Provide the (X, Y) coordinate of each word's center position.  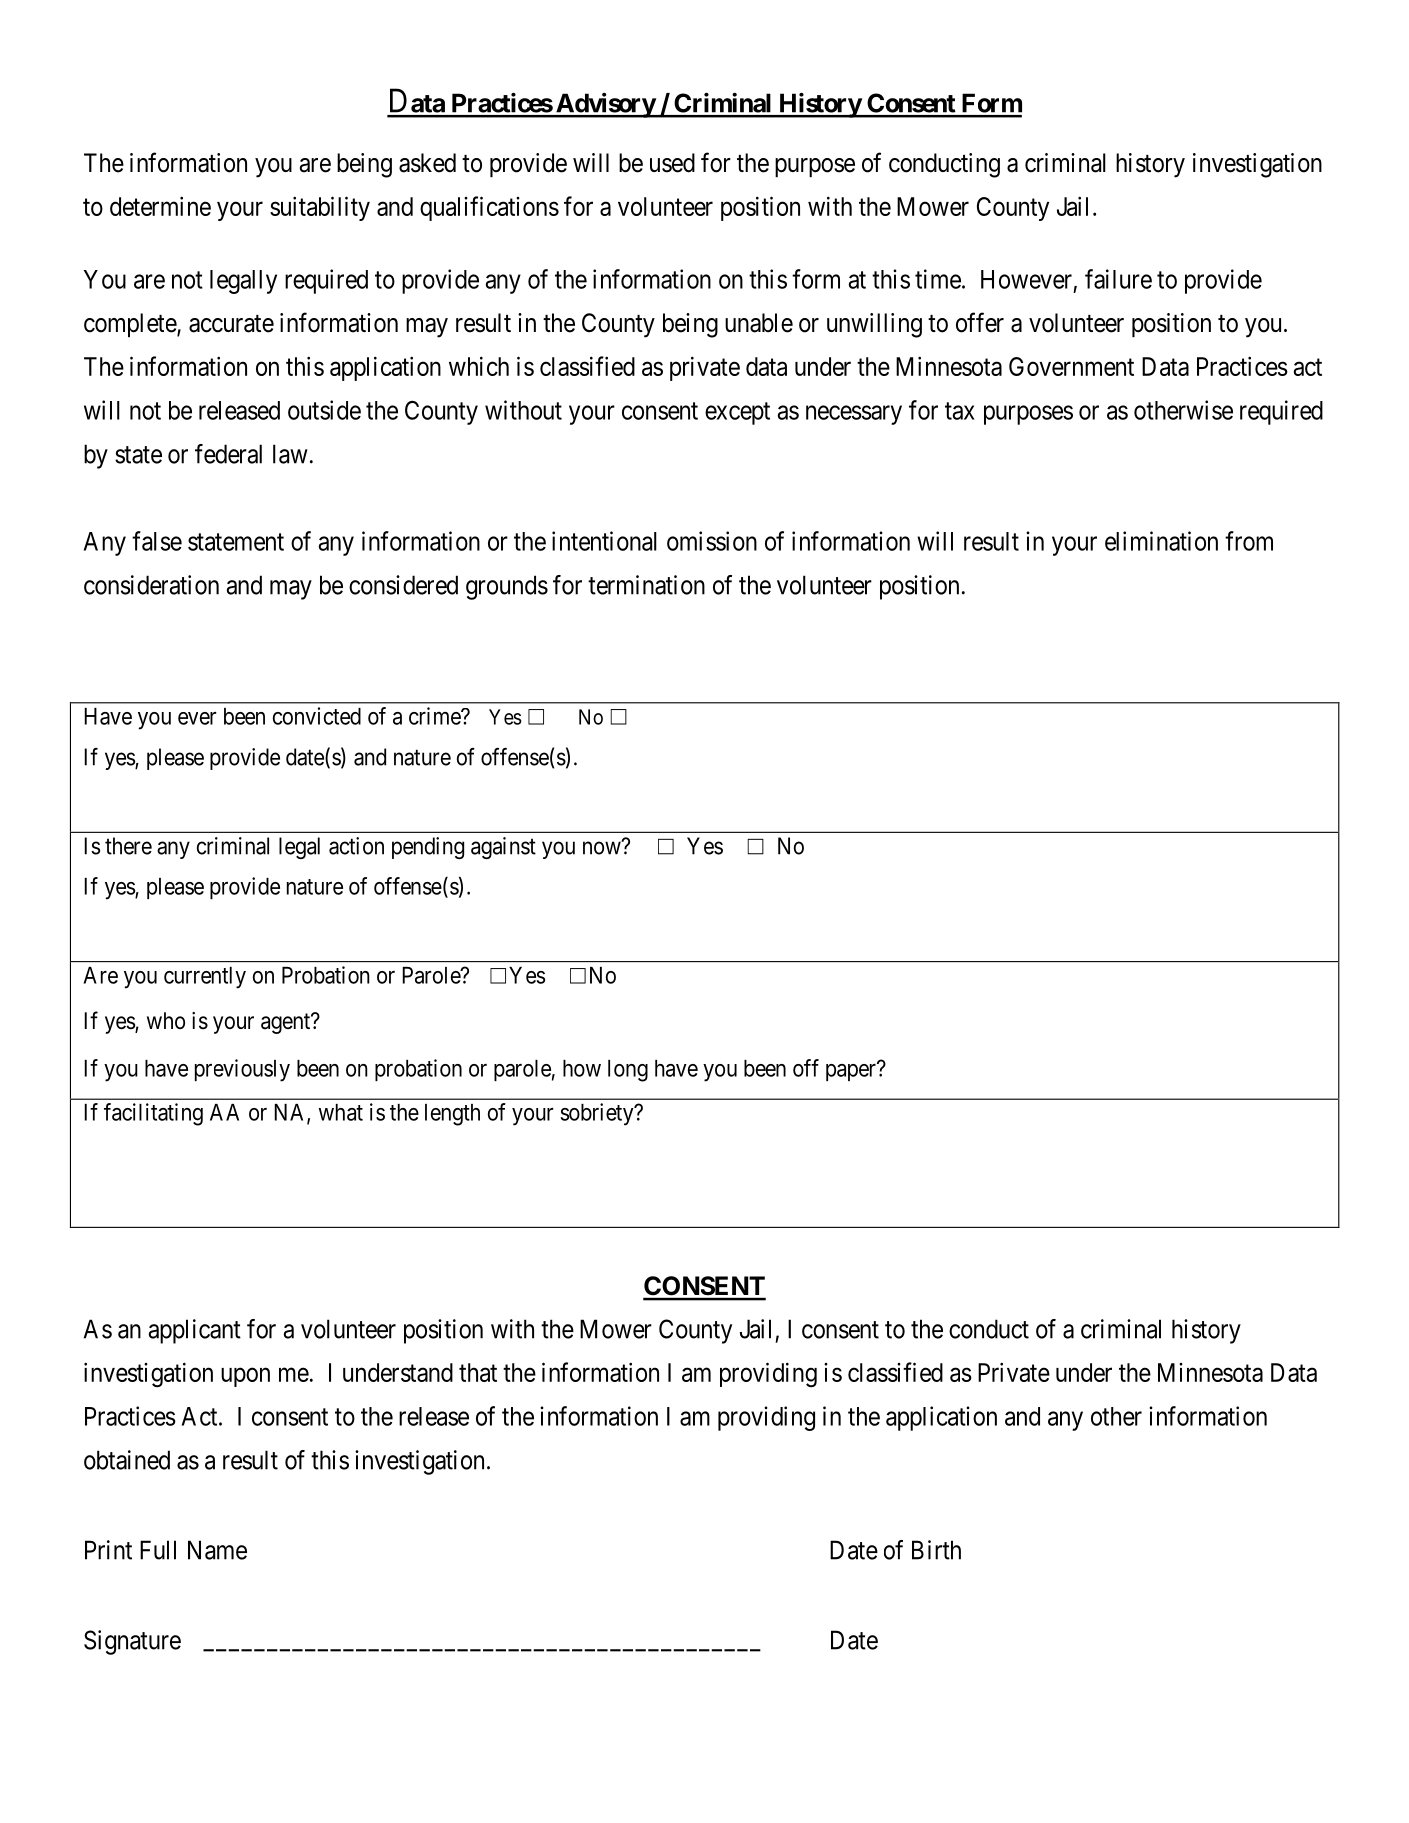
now (603, 848)
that (478, 1372)
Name (217, 1550)
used (672, 163)
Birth (936, 1550)
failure (1118, 279)
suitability (320, 208)
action (356, 846)
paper (851, 1072)
